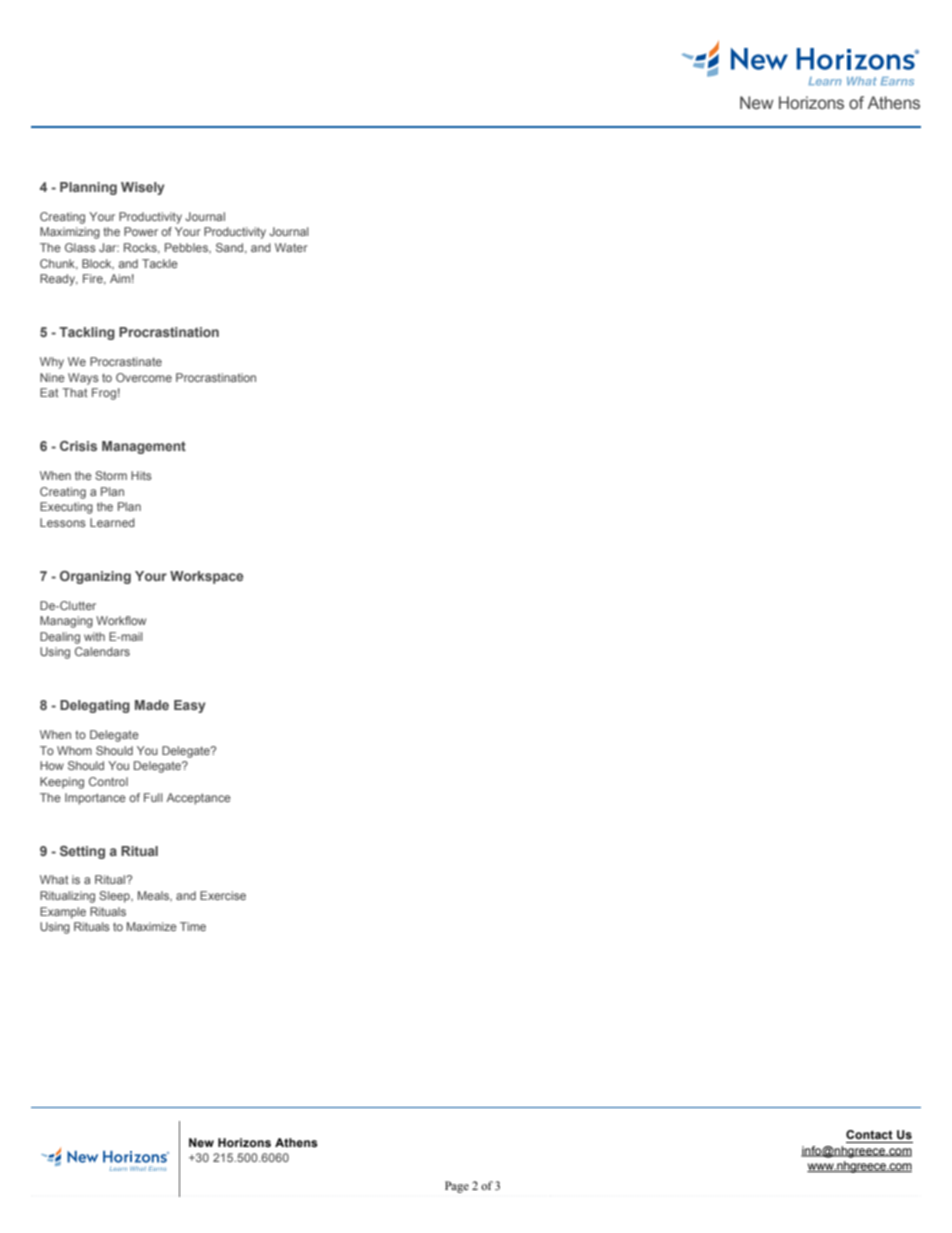  I want to click on Learned, so click(112, 522).
